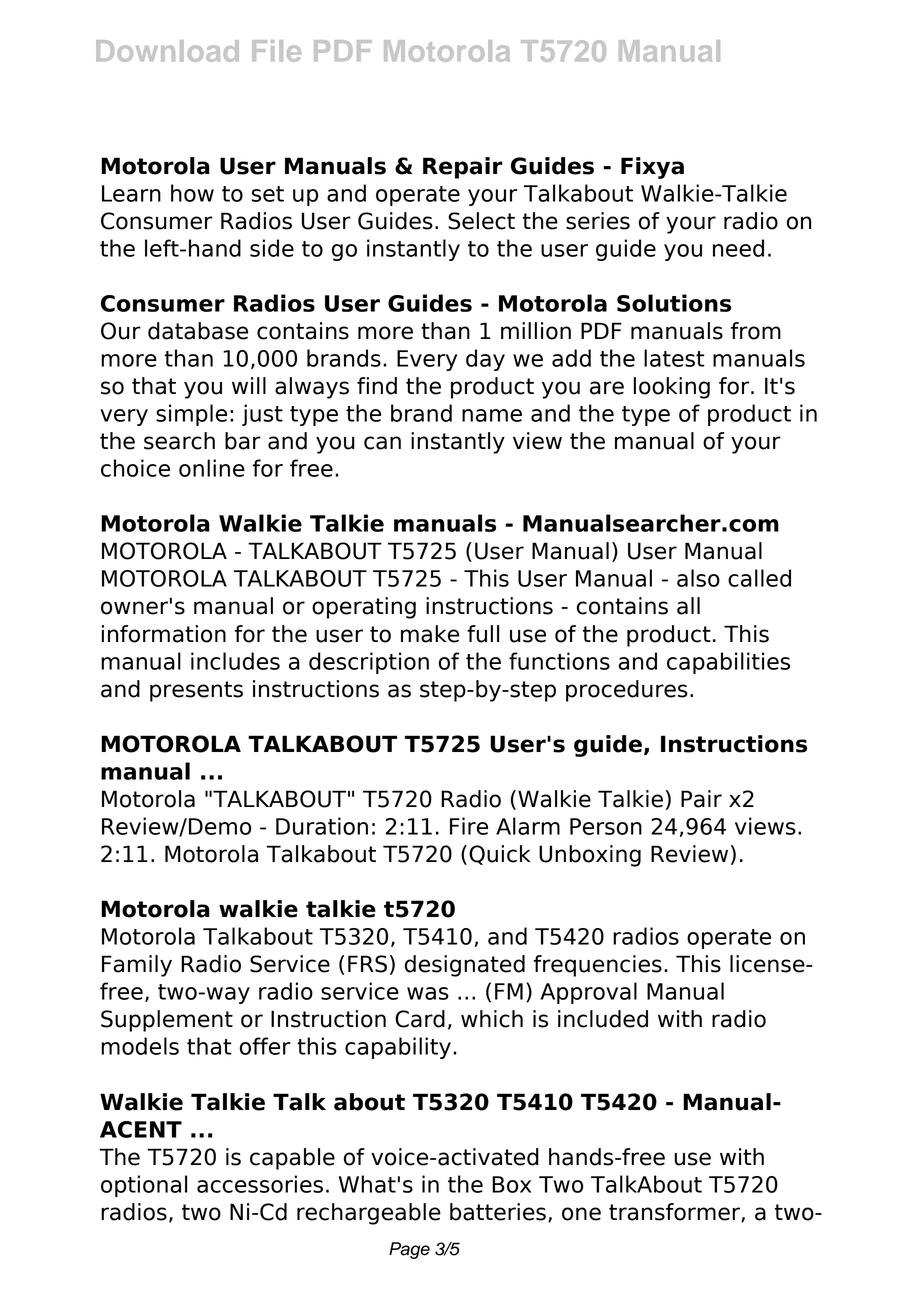  I want to click on day, so click(485, 360).
